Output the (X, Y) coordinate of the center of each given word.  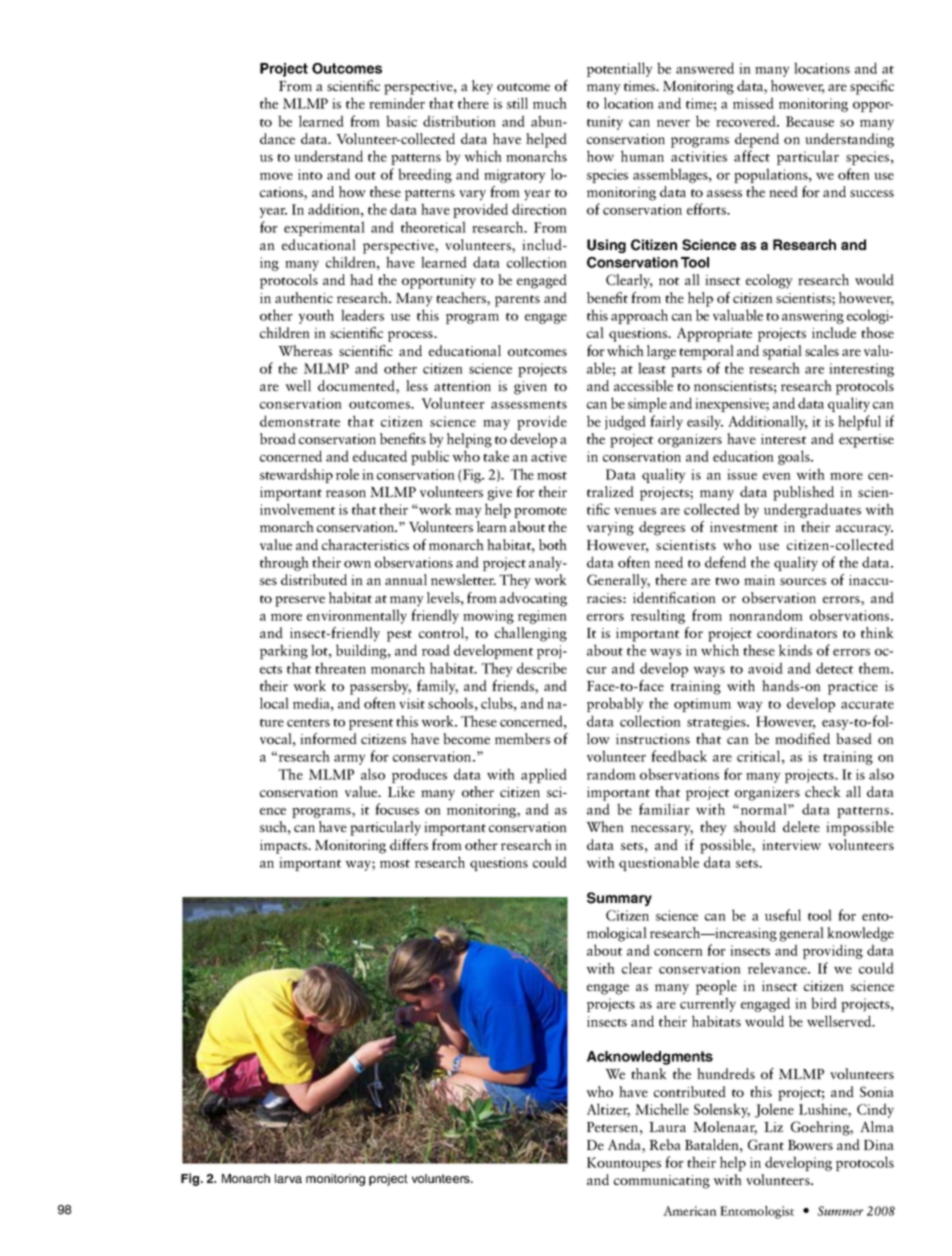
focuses (397, 809)
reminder (397, 103)
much (550, 103)
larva (288, 1178)
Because (810, 121)
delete (801, 826)
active (549, 456)
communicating (662, 1182)
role (347, 474)
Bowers (810, 1145)
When (605, 826)
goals (795, 457)
